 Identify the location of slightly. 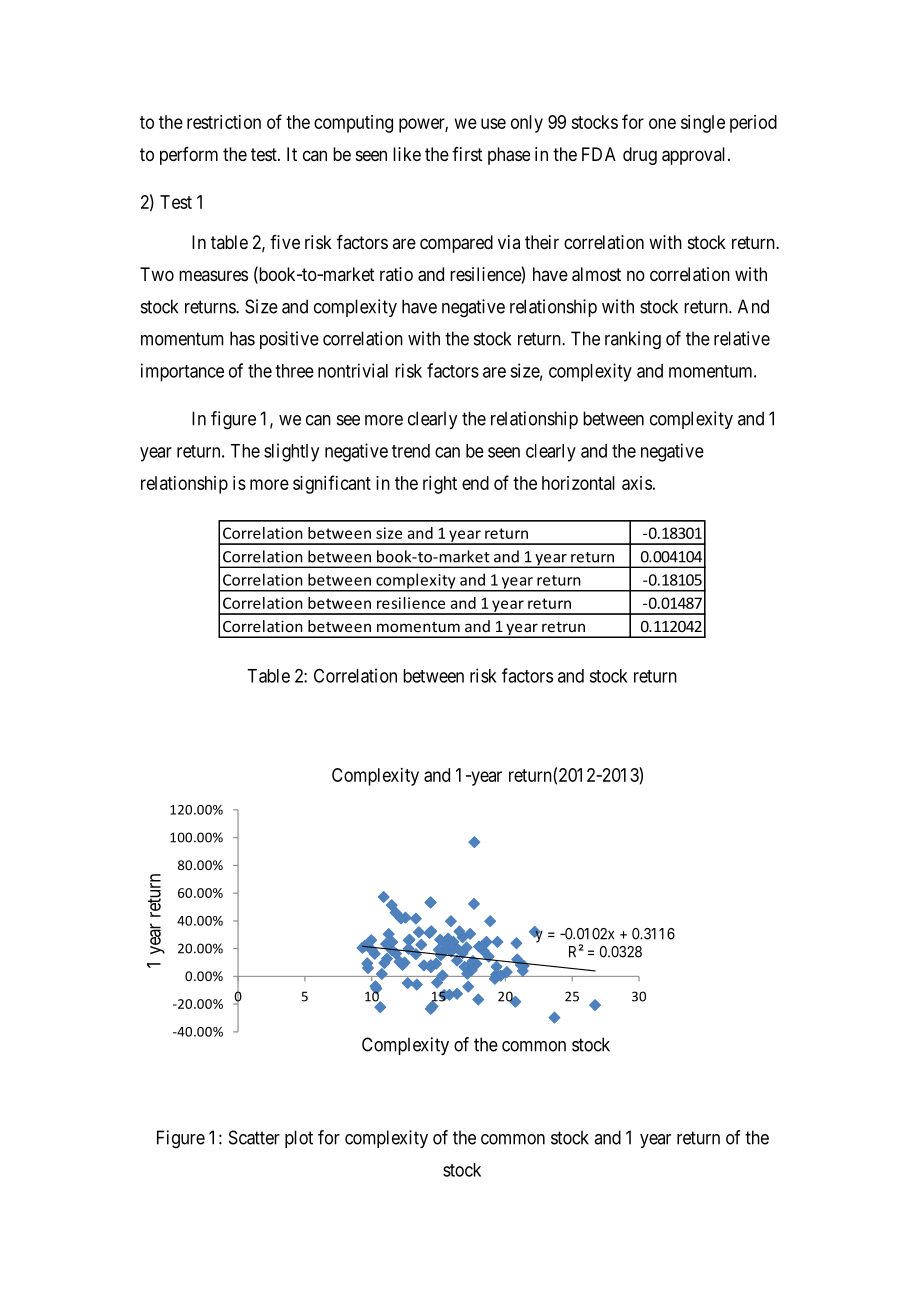
(291, 452).
